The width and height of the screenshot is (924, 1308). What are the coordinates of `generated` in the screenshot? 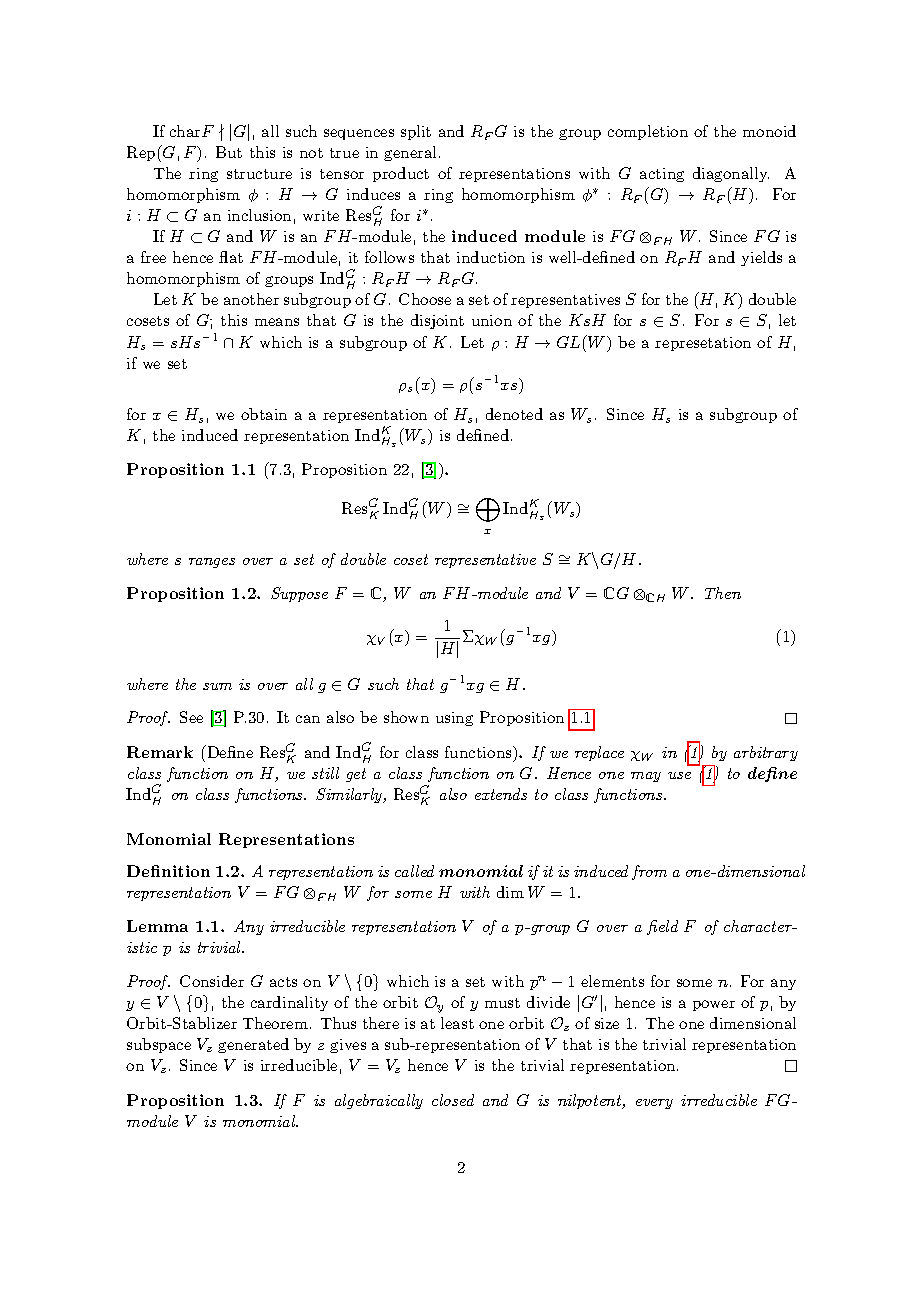 It's located at (253, 1045).
